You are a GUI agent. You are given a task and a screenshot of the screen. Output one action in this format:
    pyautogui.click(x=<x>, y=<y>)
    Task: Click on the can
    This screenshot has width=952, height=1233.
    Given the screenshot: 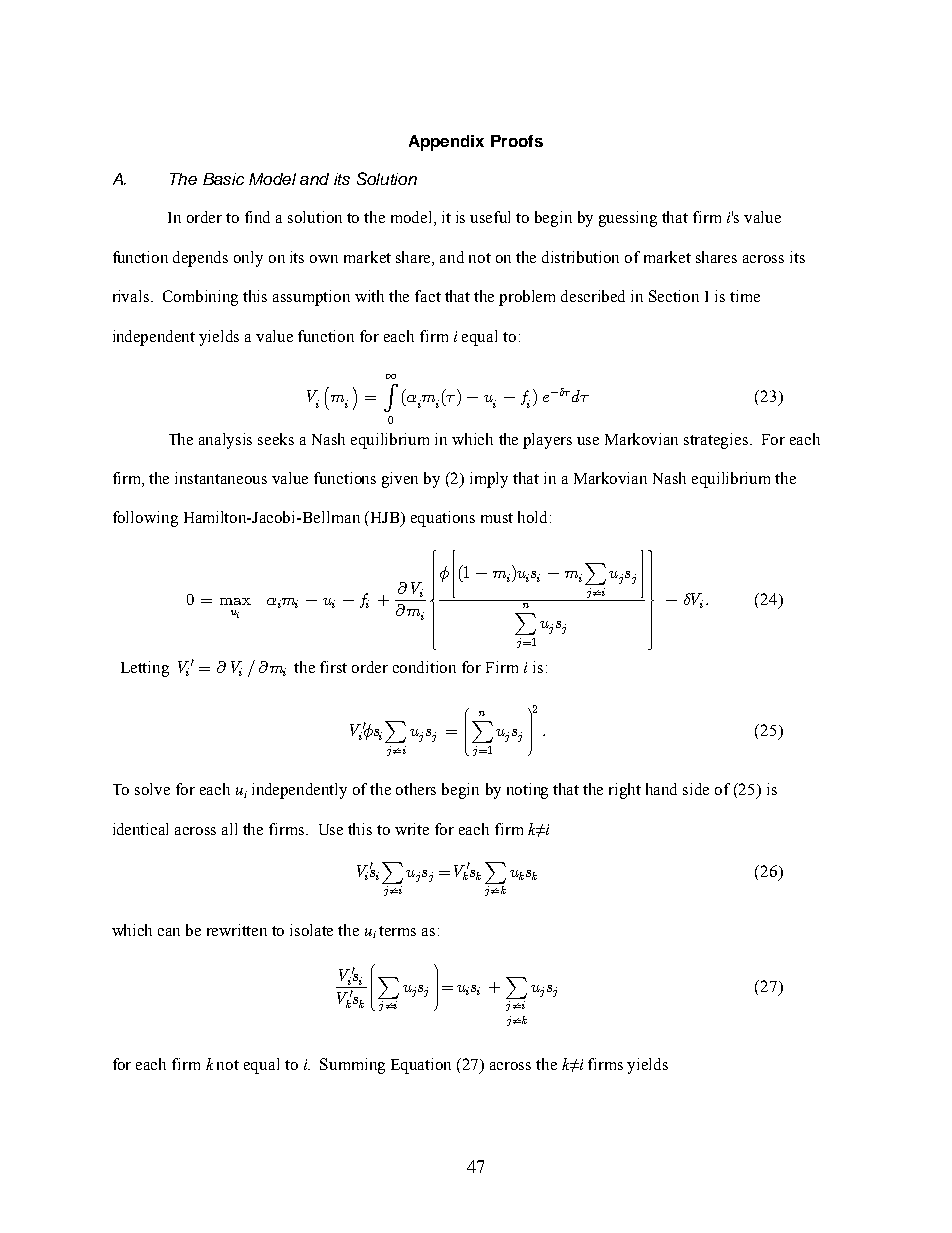 What is the action you would take?
    pyautogui.click(x=169, y=932)
